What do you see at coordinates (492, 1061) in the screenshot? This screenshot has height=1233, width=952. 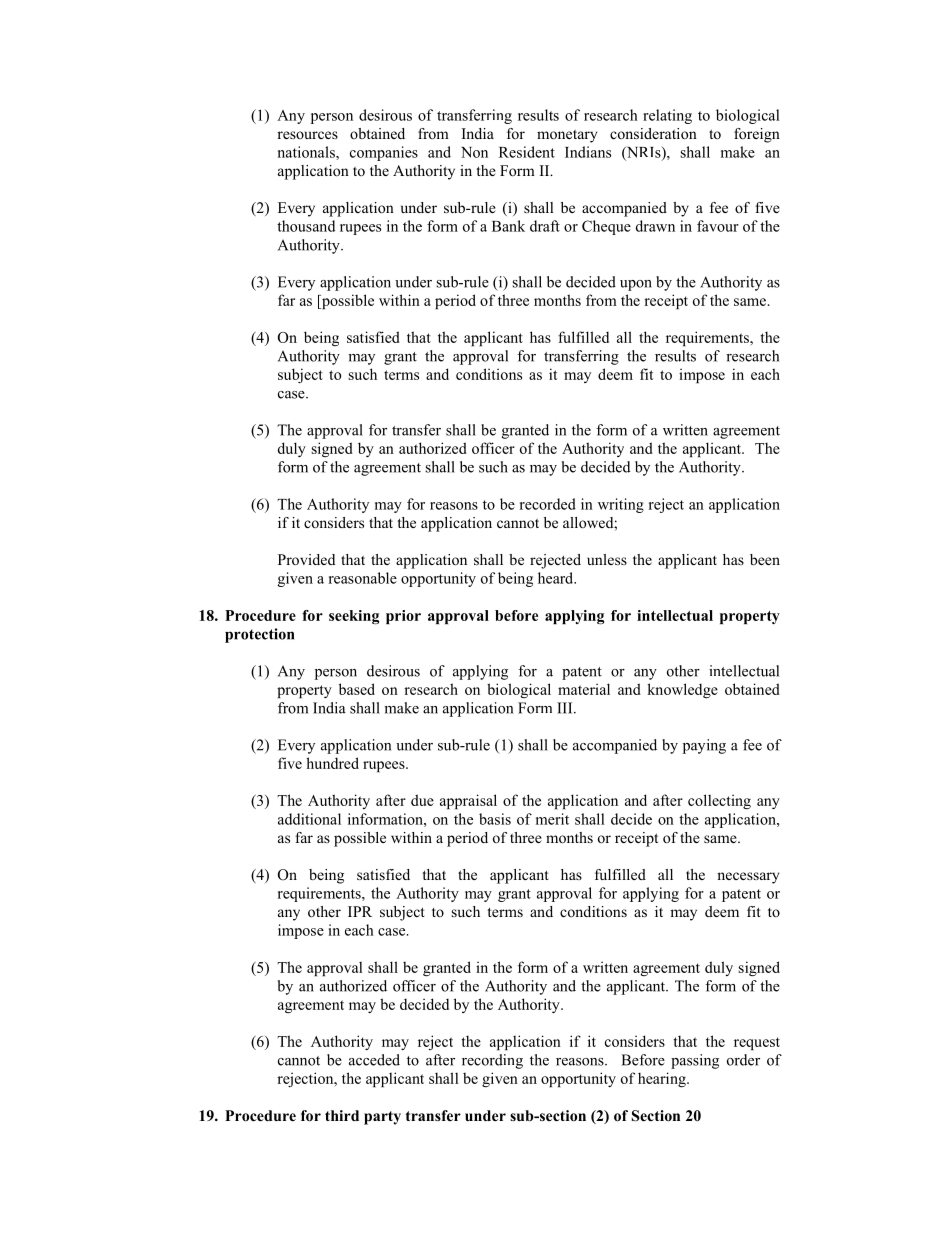 I see `recording` at bounding box center [492, 1061].
